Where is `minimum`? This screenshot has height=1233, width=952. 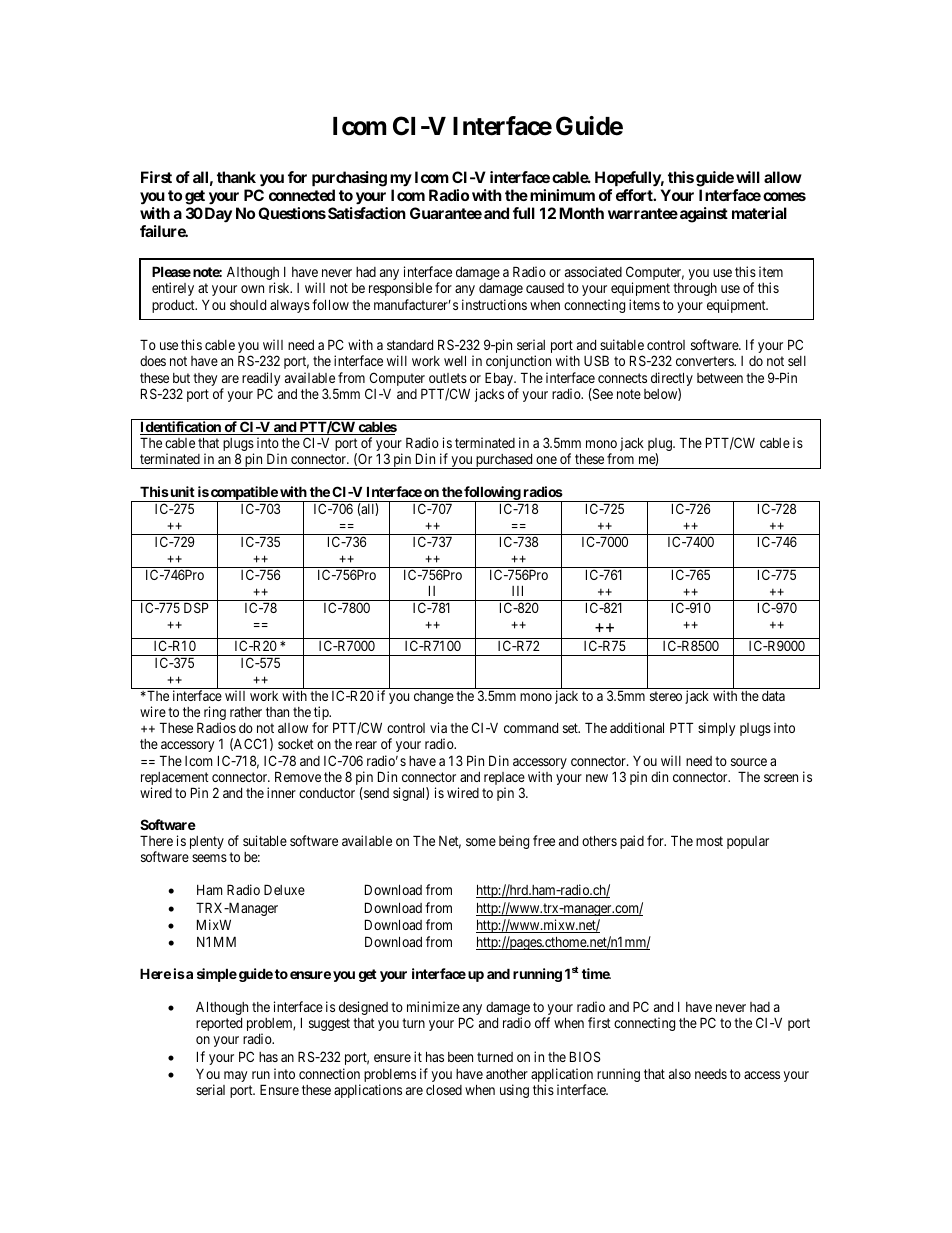
minimum is located at coordinates (562, 195).
